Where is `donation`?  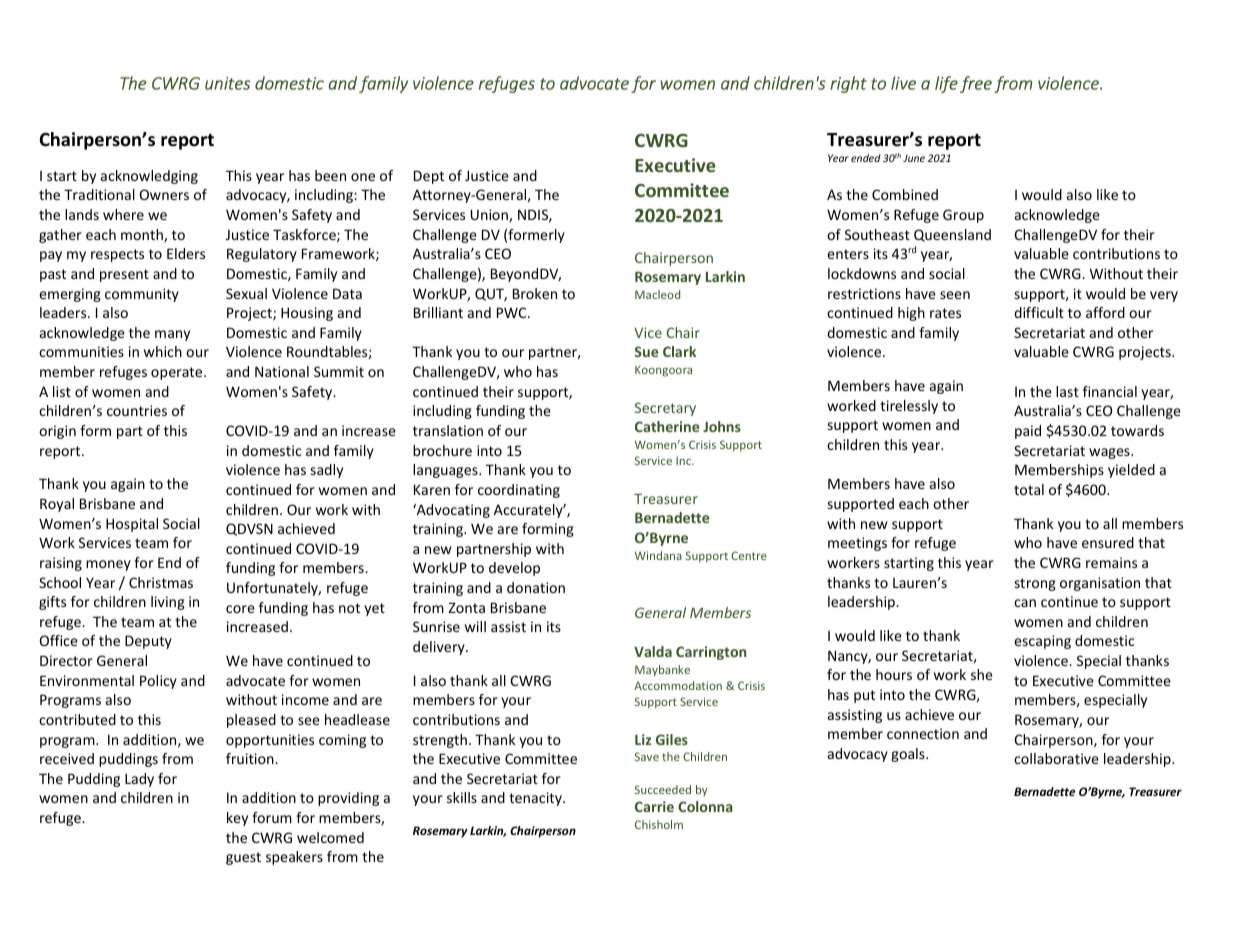 donation is located at coordinates (536, 587).
